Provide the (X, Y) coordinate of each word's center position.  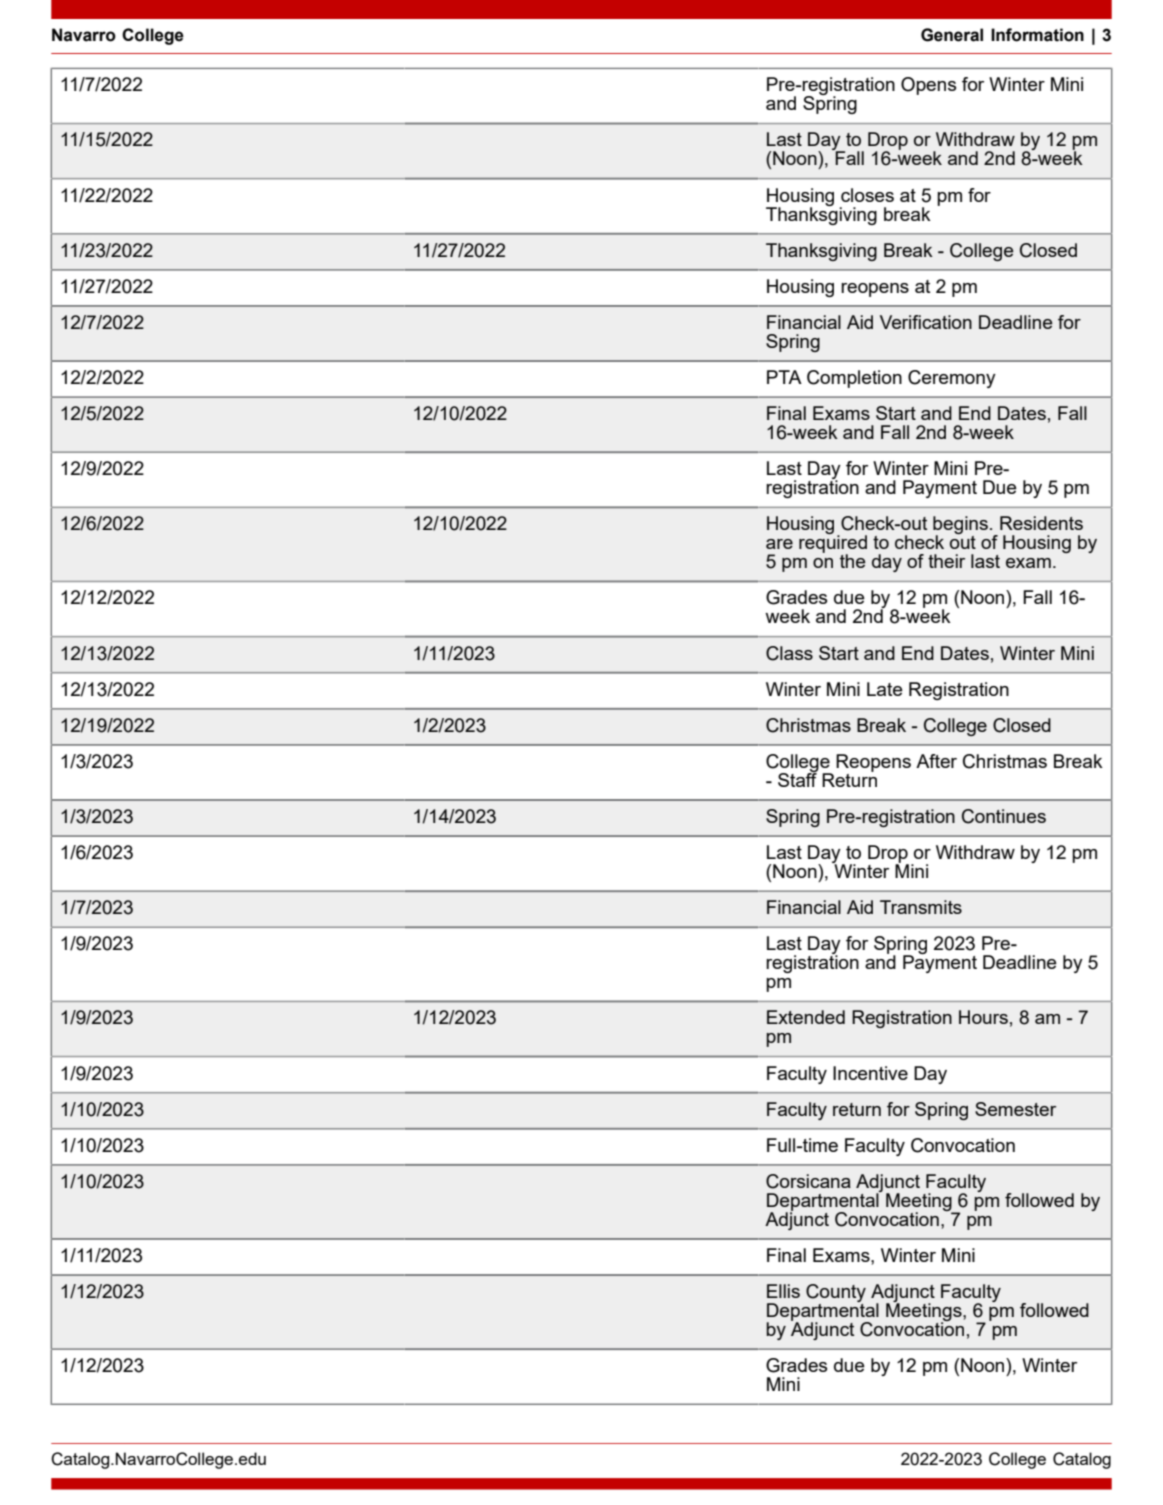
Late (885, 689)
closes (867, 195)
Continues (1004, 816)
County (836, 1293)
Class (789, 653)
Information (1037, 35)
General (952, 35)
